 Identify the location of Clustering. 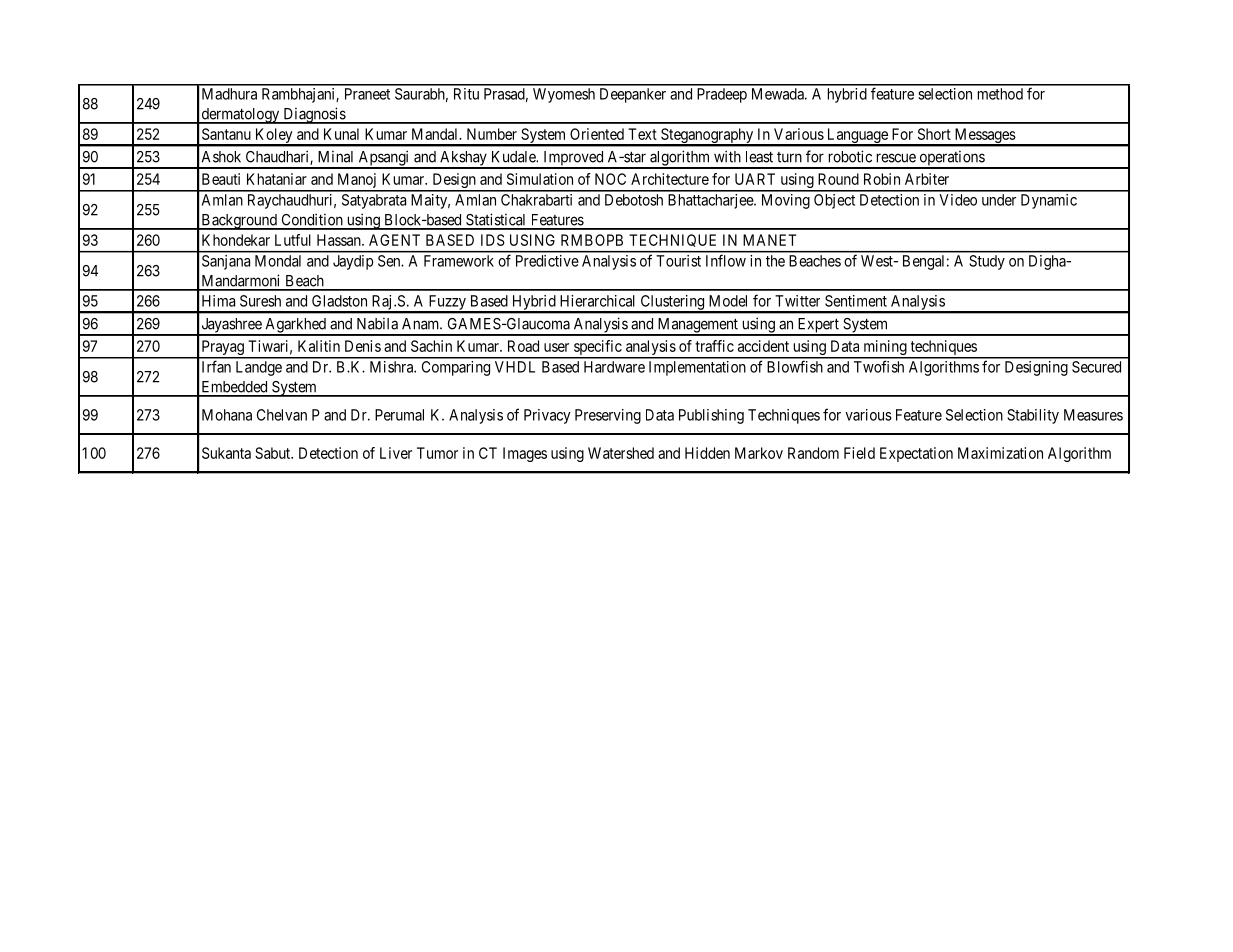
(672, 303).
